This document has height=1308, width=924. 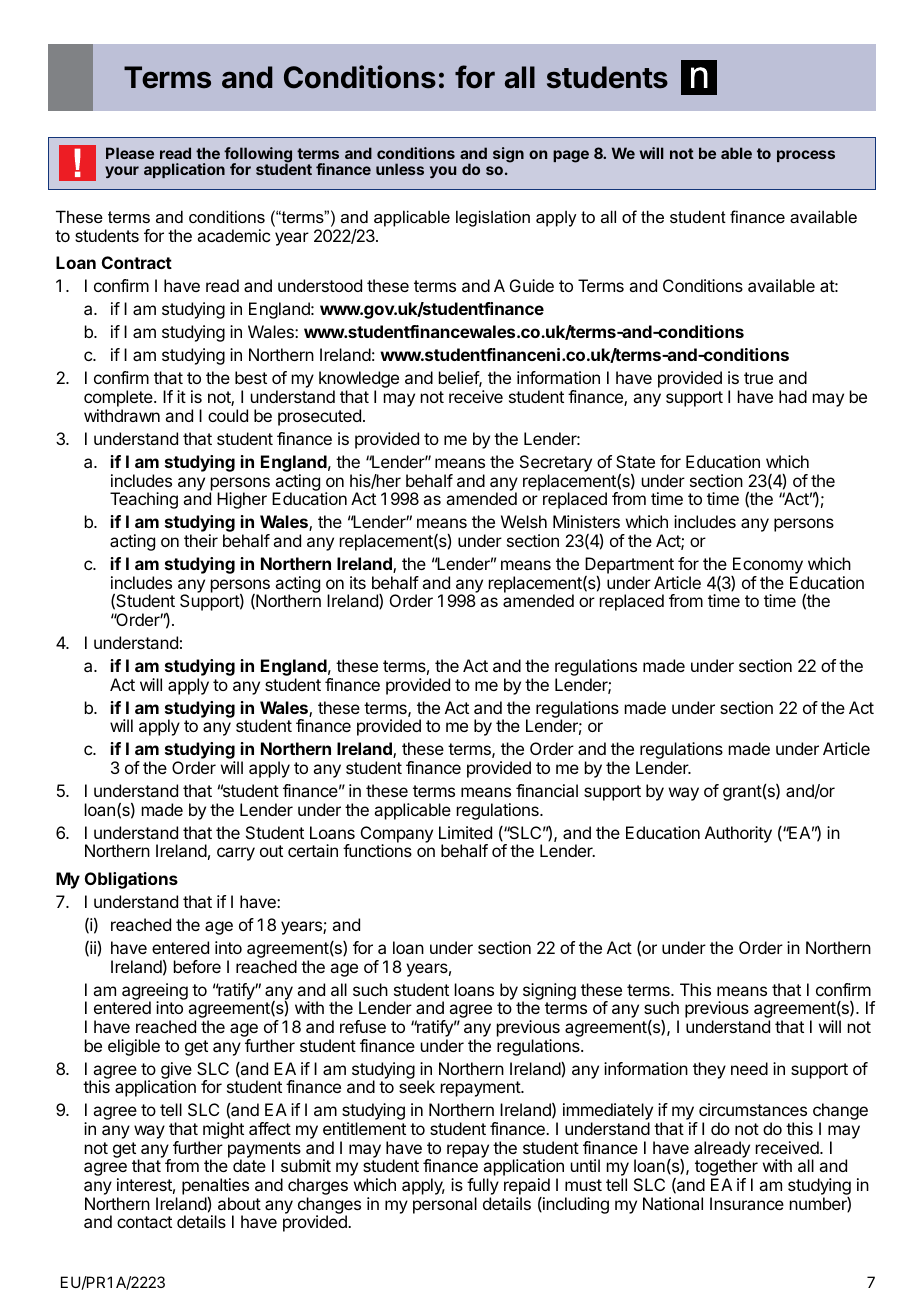 What do you see at coordinates (215, 1186) in the document?
I see `penalties` at bounding box center [215, 1186].
